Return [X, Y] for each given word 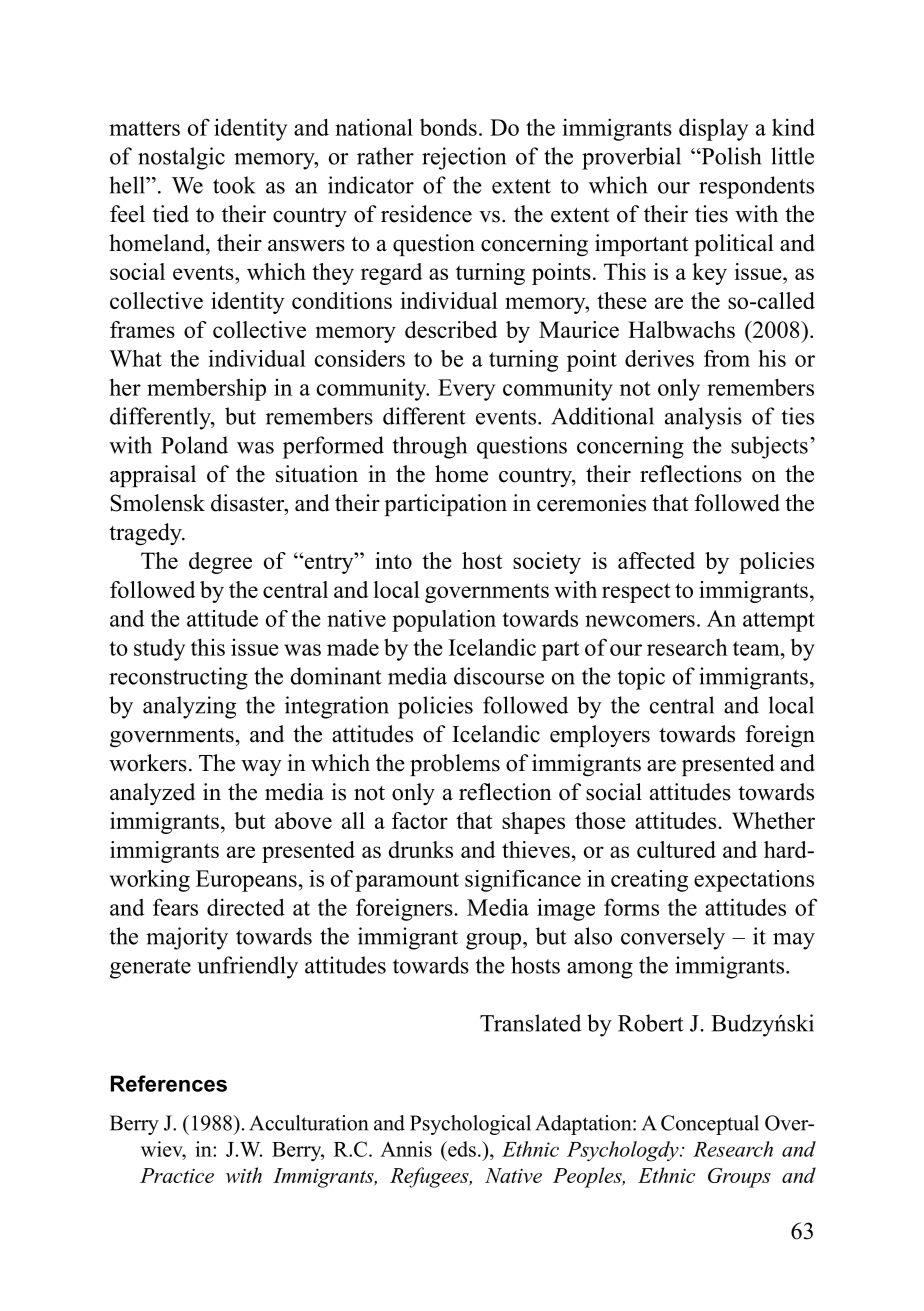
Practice [177, 1175]
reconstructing [178, 678]
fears [175, 907]
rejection [464, 158]
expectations [754, 881]
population [444, 621]
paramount [407, 882]
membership [206, 389]
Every [466, 390]
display [713, 129]
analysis [703, 418]
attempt [779, 622]
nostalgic [181, 158]
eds [461, 1149]
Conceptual [710, 1125]
